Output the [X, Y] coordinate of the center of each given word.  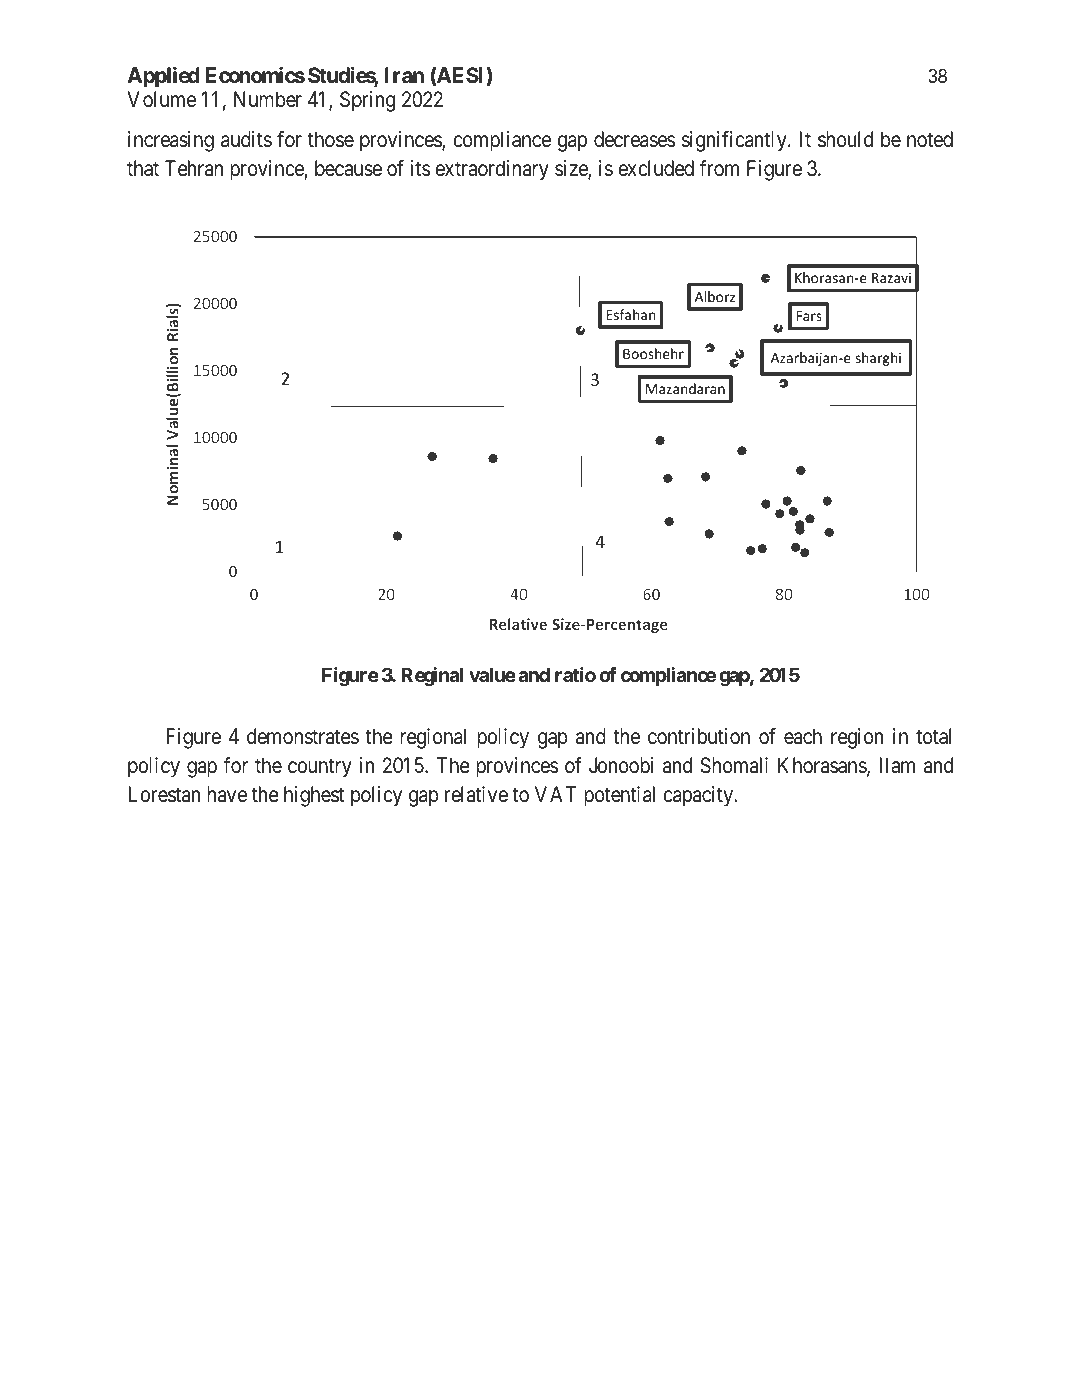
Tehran [194, 168]
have [227, 794]
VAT [556, 794]
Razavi [891, 277]
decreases [635, 139]
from [719, 168]
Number [268, 99]
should [845, 139]
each [803, 736]
